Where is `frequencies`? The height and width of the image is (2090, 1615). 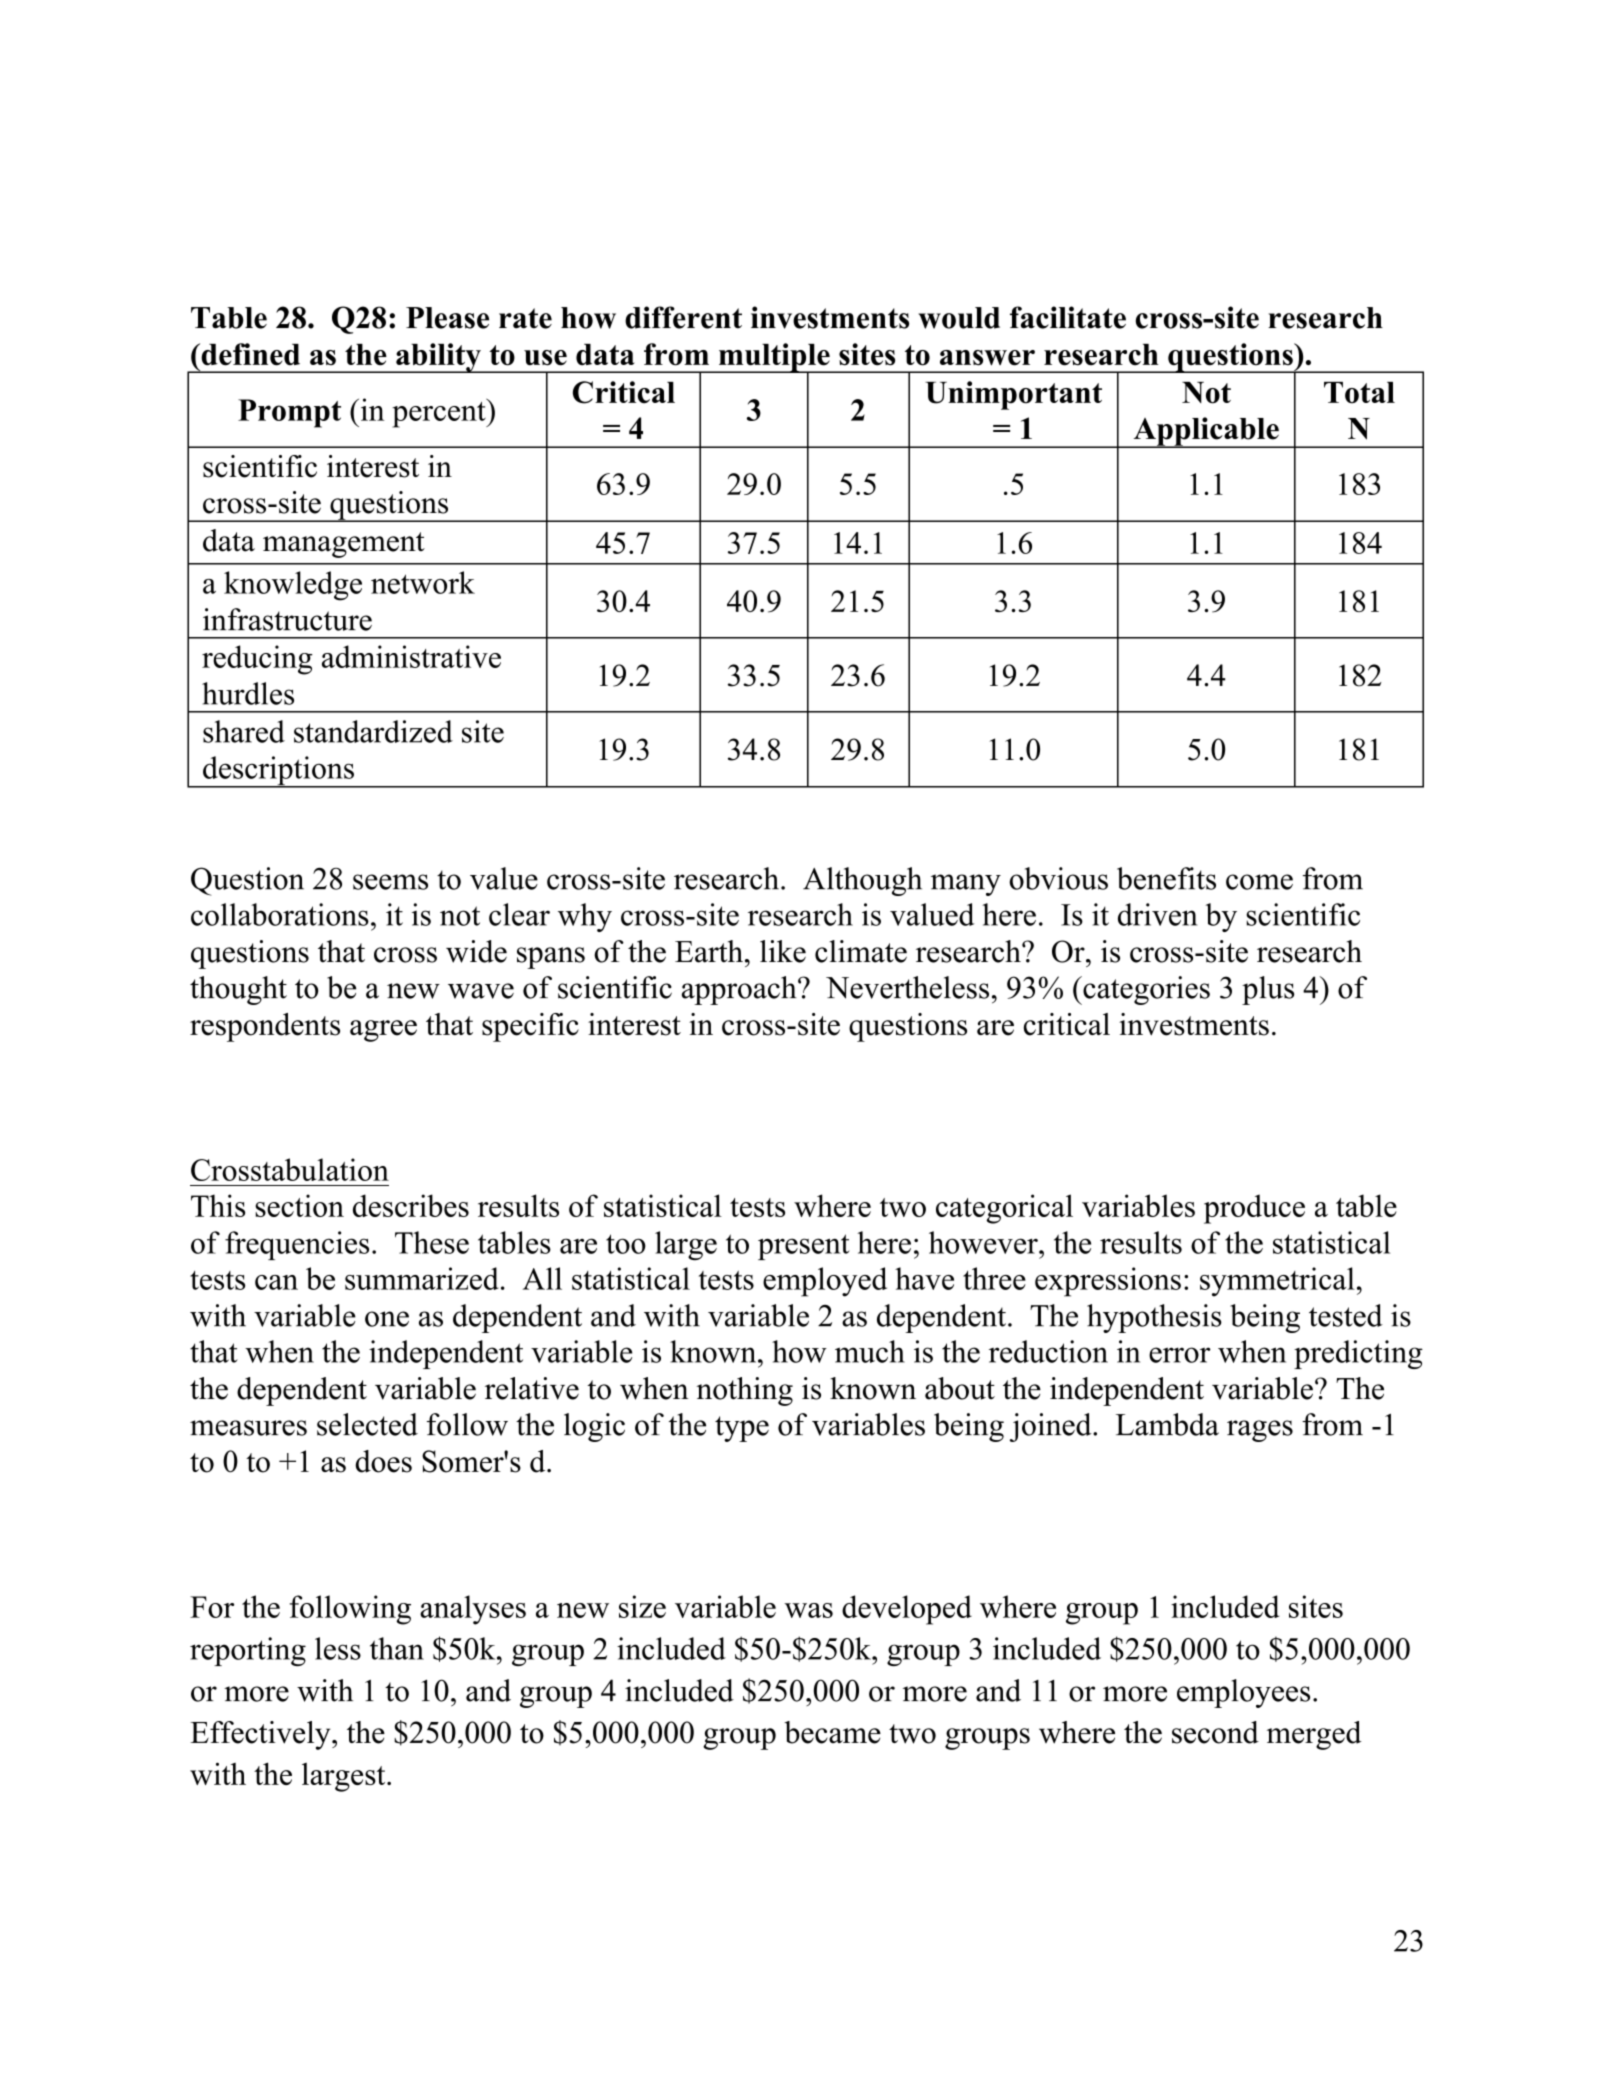 frequencies is located at coordinates (297, 1245).
